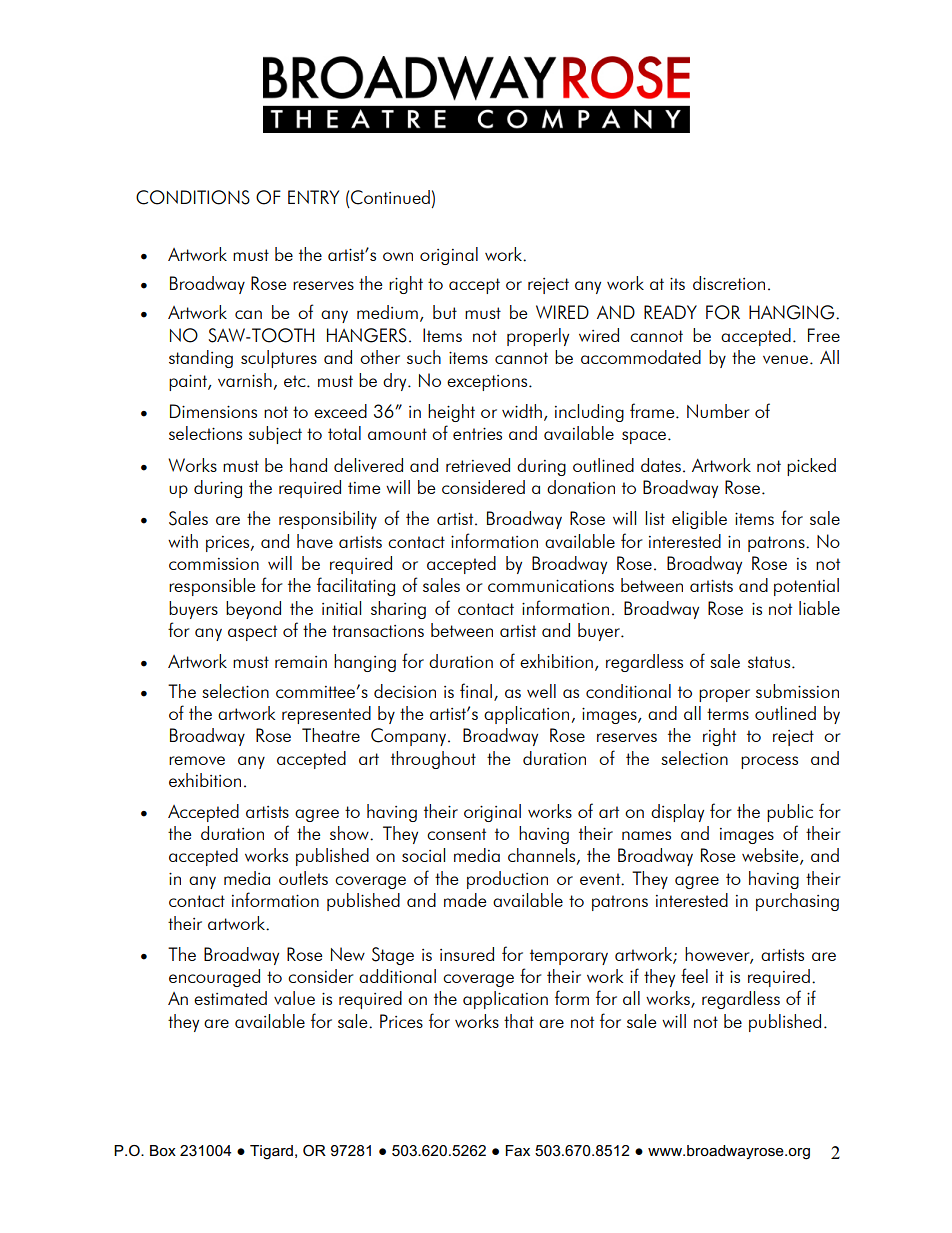 This document has width=952, height=1233. What do you see at coordinates (398, 256) in the document?
I see `own` at bounding box center [398, 256].
